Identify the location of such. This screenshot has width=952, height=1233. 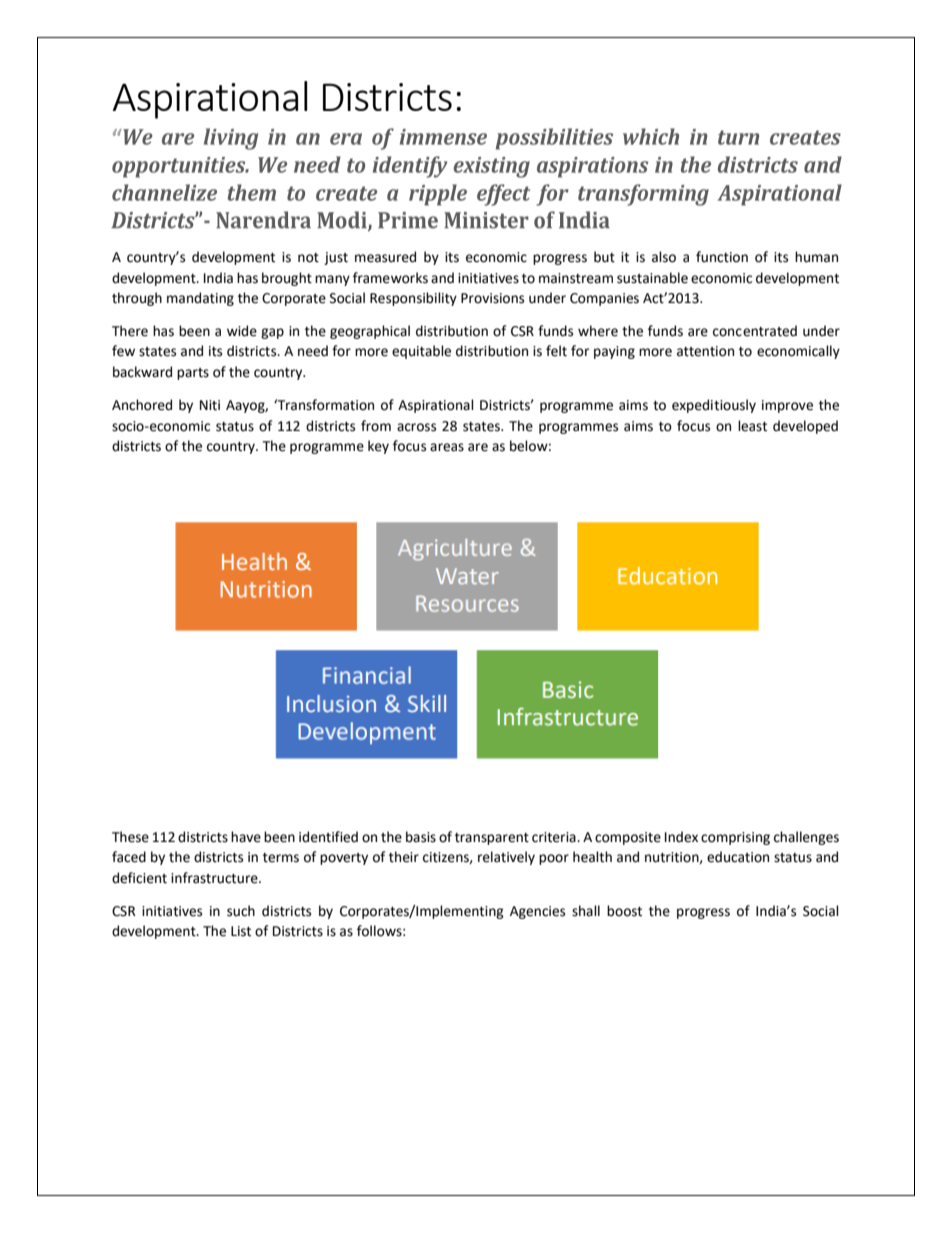
(241, 911).
